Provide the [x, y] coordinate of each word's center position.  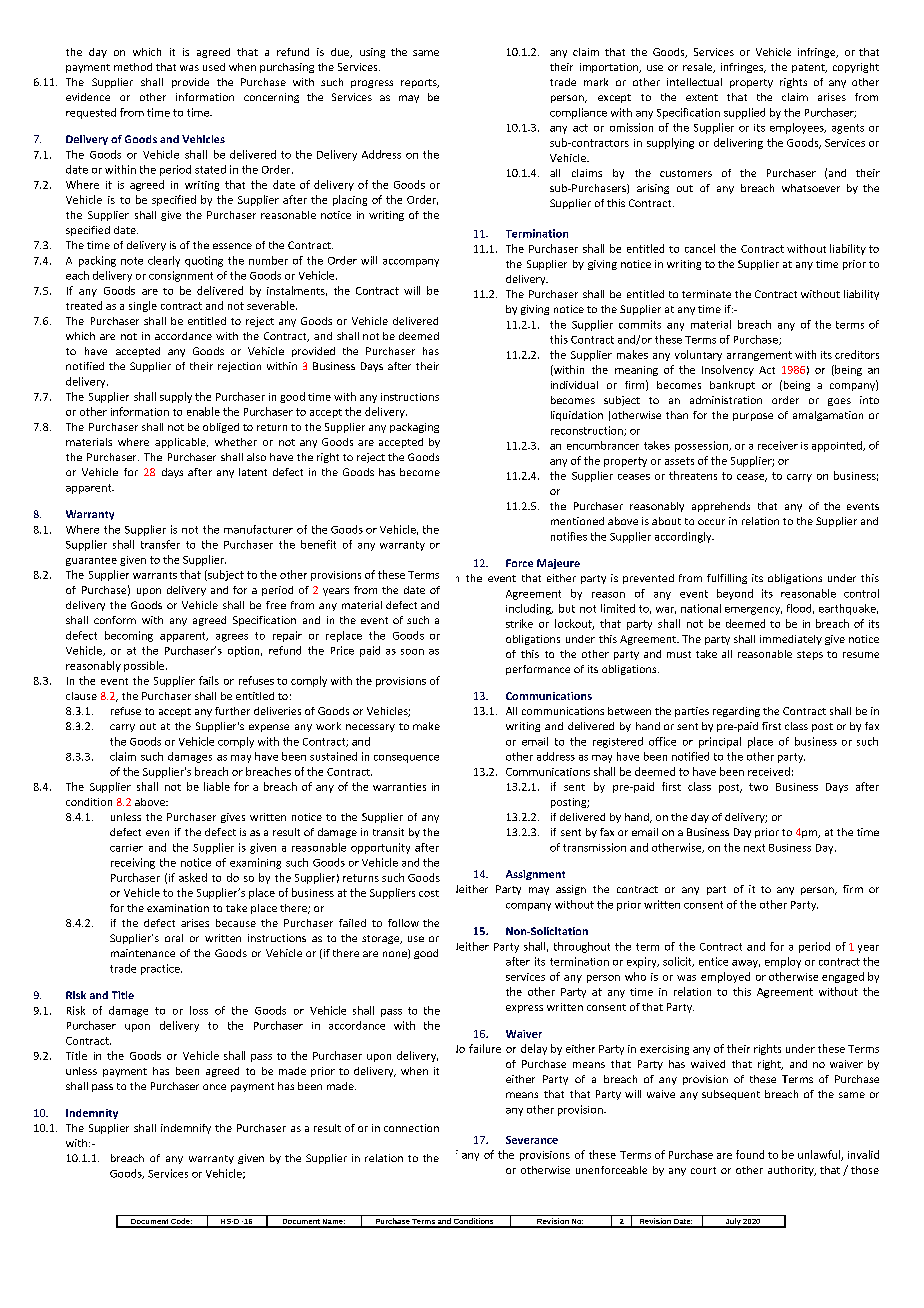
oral [174, 938]
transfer [160, 544]
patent [809, 68]
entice [713, 961]
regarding [736, 712]
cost [429, 893]
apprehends [721, 507]
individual [574, 385]
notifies [569, 536]
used [214, 67]
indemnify [186, 1129]
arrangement [759, 356]
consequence [406, 759]
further [232, 711]
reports [420, 83]
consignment [181, 276]
